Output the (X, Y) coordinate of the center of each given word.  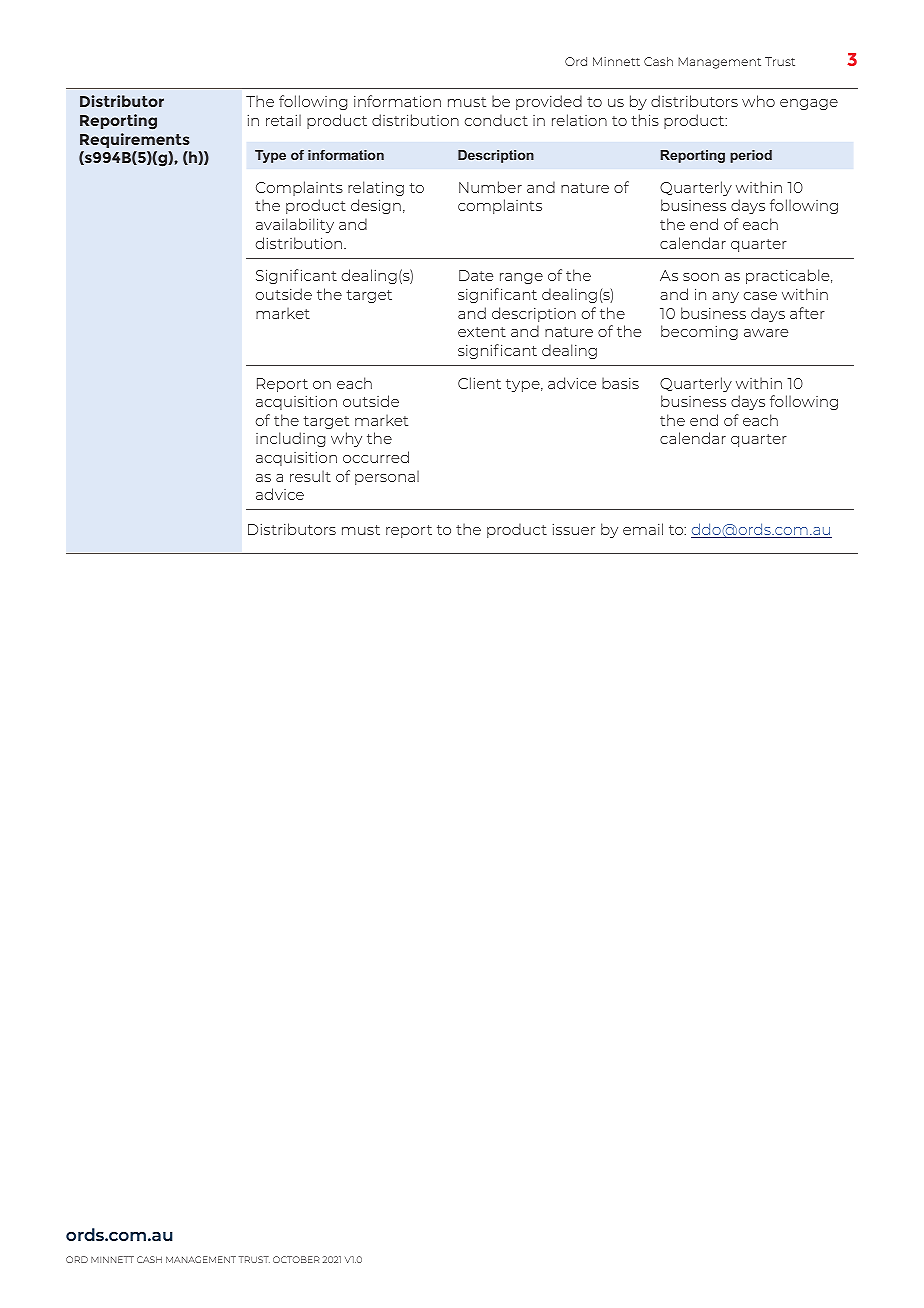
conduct (496, 120)
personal (387, 477)
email (643, 529)
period (751, 156)
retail (283, 120)
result (310, 476)
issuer (574, 529)
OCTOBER (296, 1259)
